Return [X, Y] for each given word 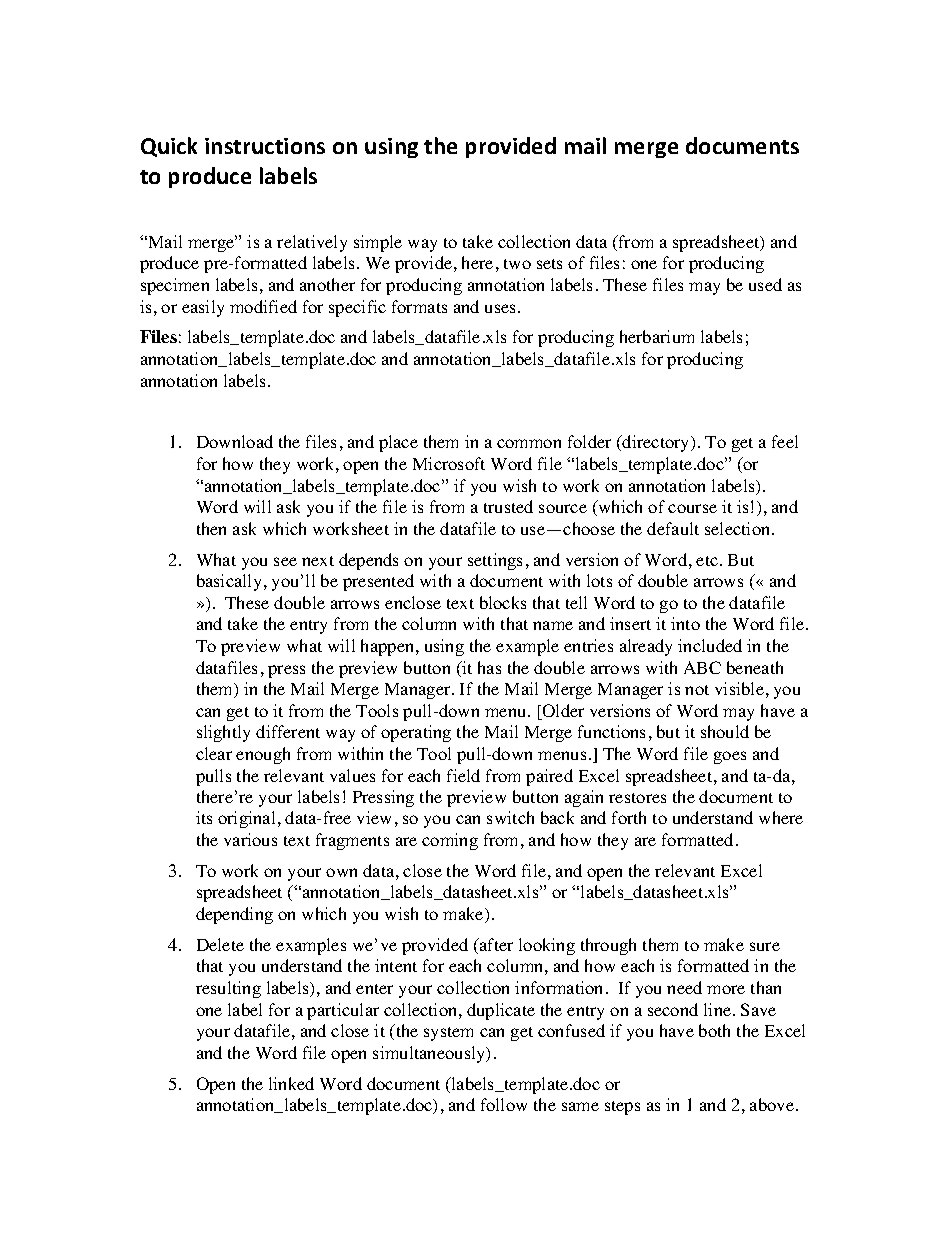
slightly [223, 733]
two [517, 264]
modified [263, 306]
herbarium [657, 336]
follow [504, 1104]
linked [291, 1083]
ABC [702, 667]
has [489, 667]
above [772, 1104]
